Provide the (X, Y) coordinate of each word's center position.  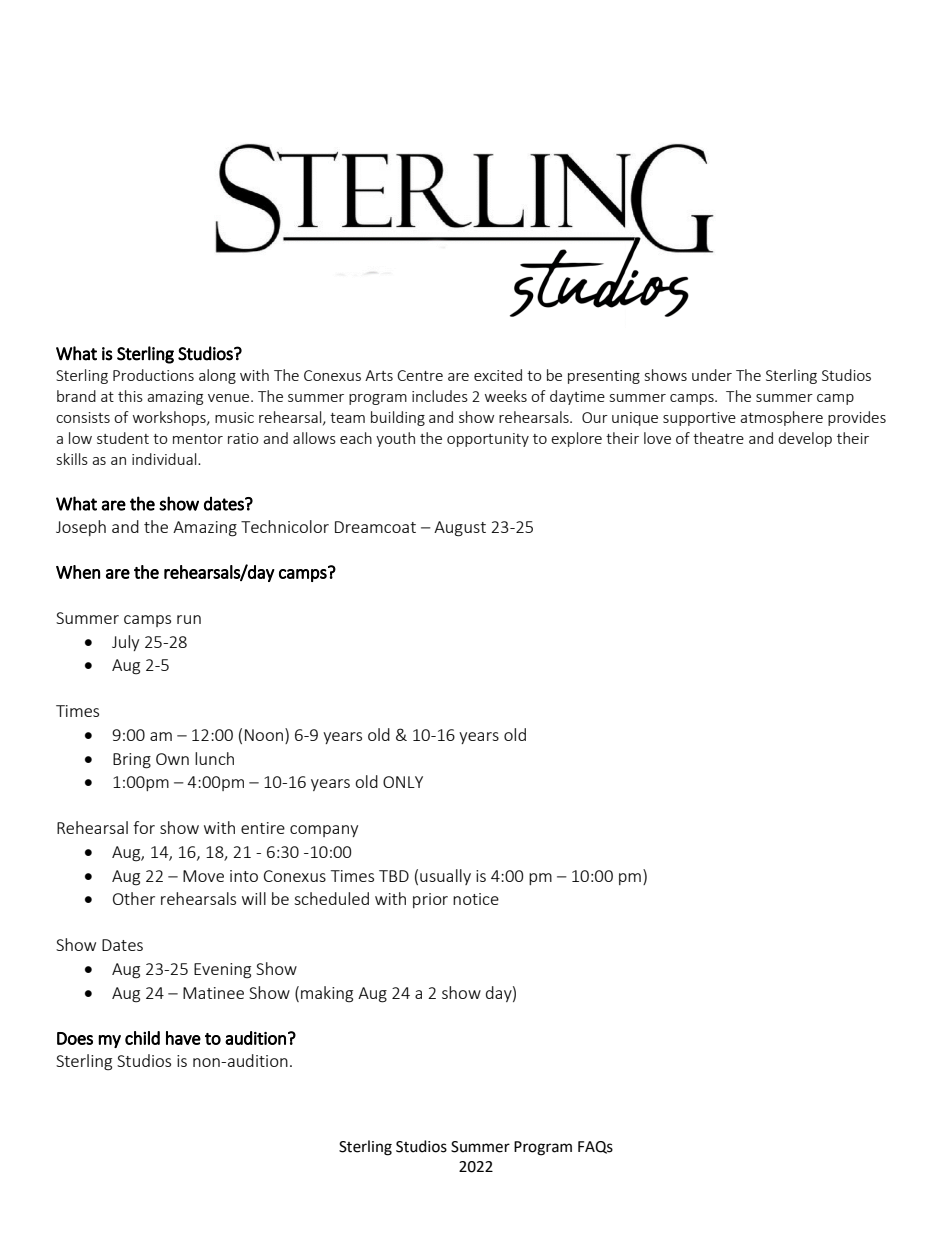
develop (805, 439)
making (327, 994)
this (130, 396)
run (189, 619)
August (460, 529)
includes (440, 396)
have (183, 1038)
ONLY (403, 782)
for (144, 827)
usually (445, 877)
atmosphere (781, 418)
